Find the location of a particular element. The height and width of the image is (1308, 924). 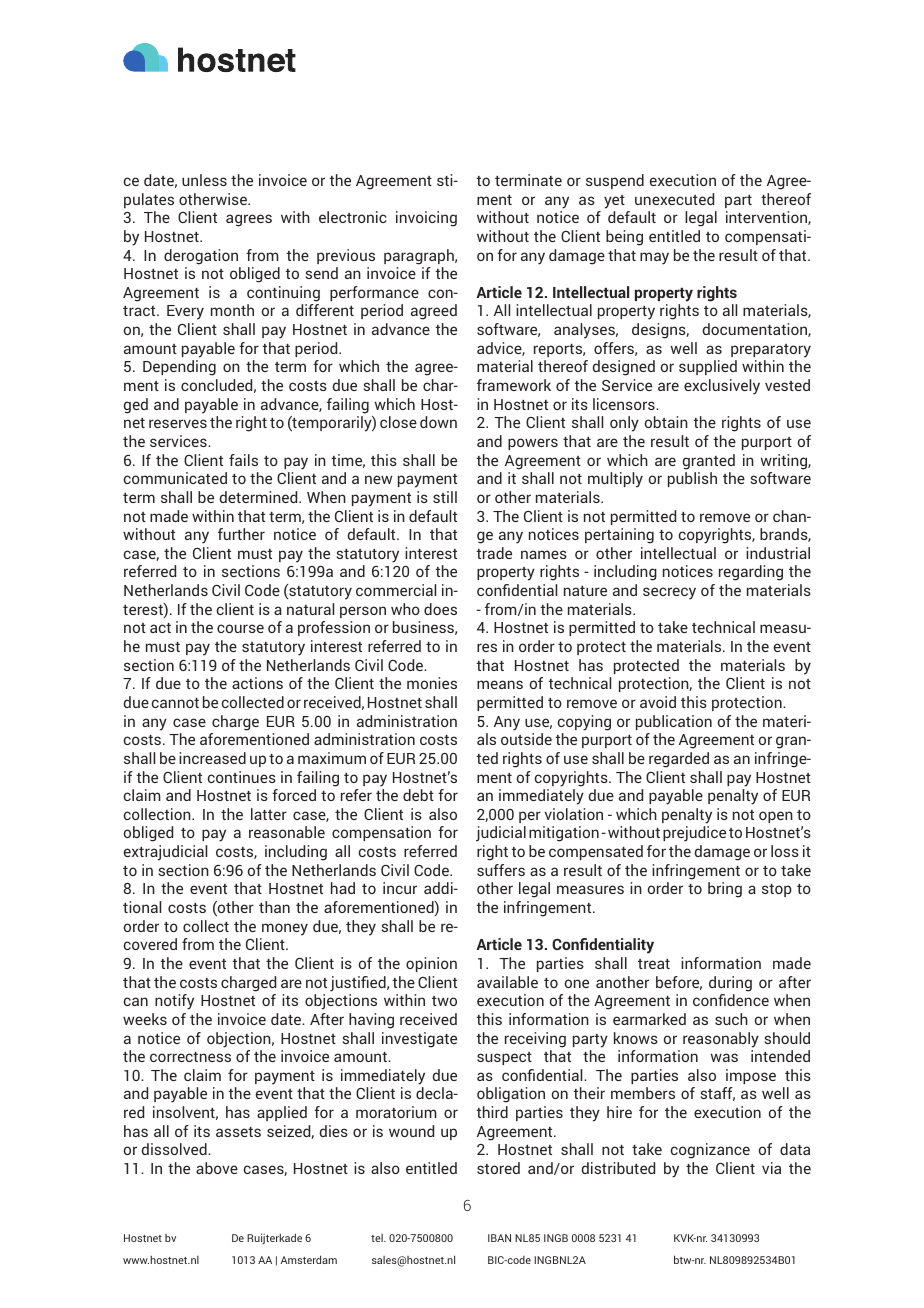

publication is located at coordinates (674, 722).
